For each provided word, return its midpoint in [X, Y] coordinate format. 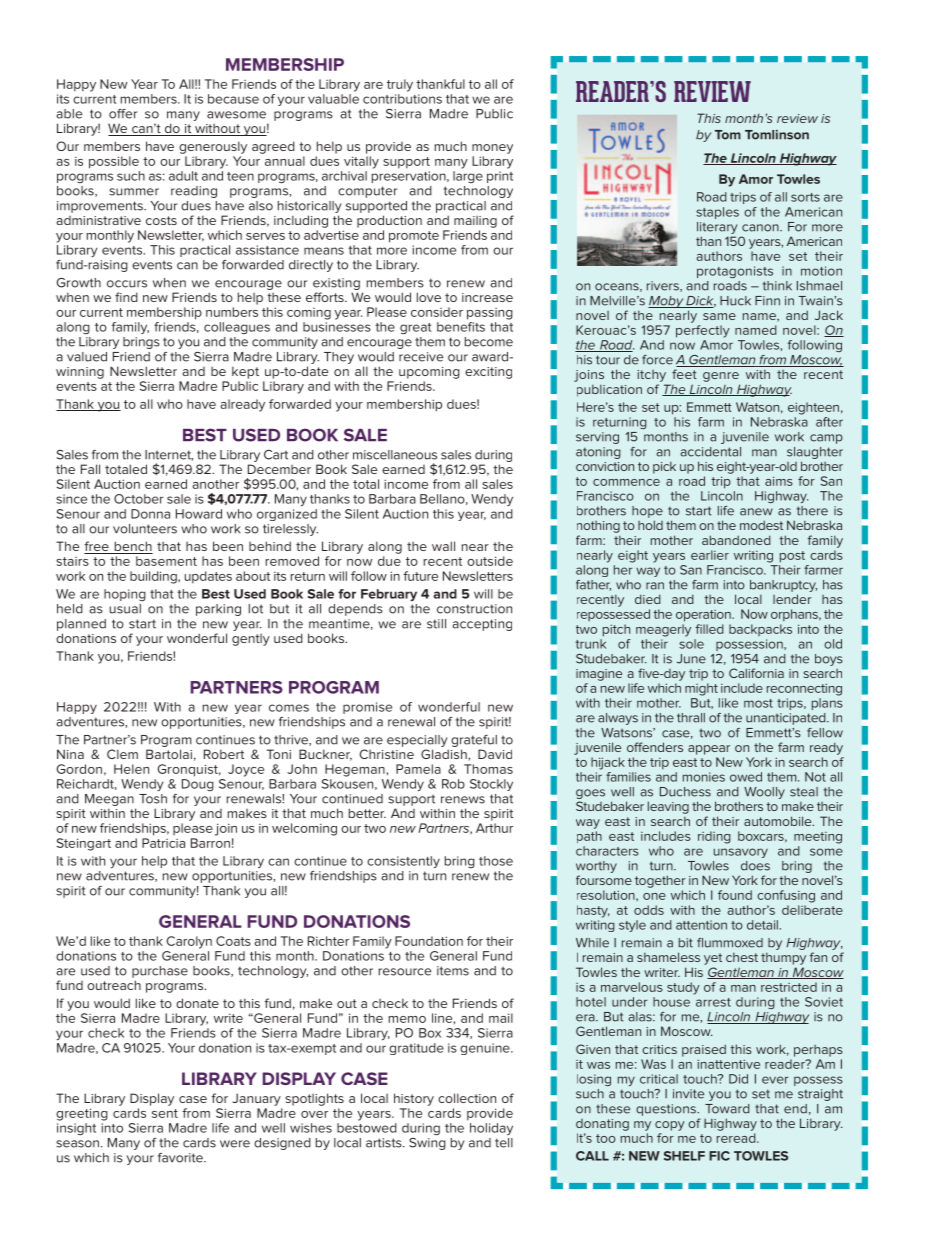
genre [721, 377]
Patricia [163, 843]
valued [87, 357]
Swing [427, 1144]
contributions [402, 99]
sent [165, 1113]
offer [123, 114]
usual [125, 609]
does [755, 866]
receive [421, 357]
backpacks [760, 630]
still [436, 624]
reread [737, 1138]
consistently [403, 862]
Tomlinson [777, 135]
